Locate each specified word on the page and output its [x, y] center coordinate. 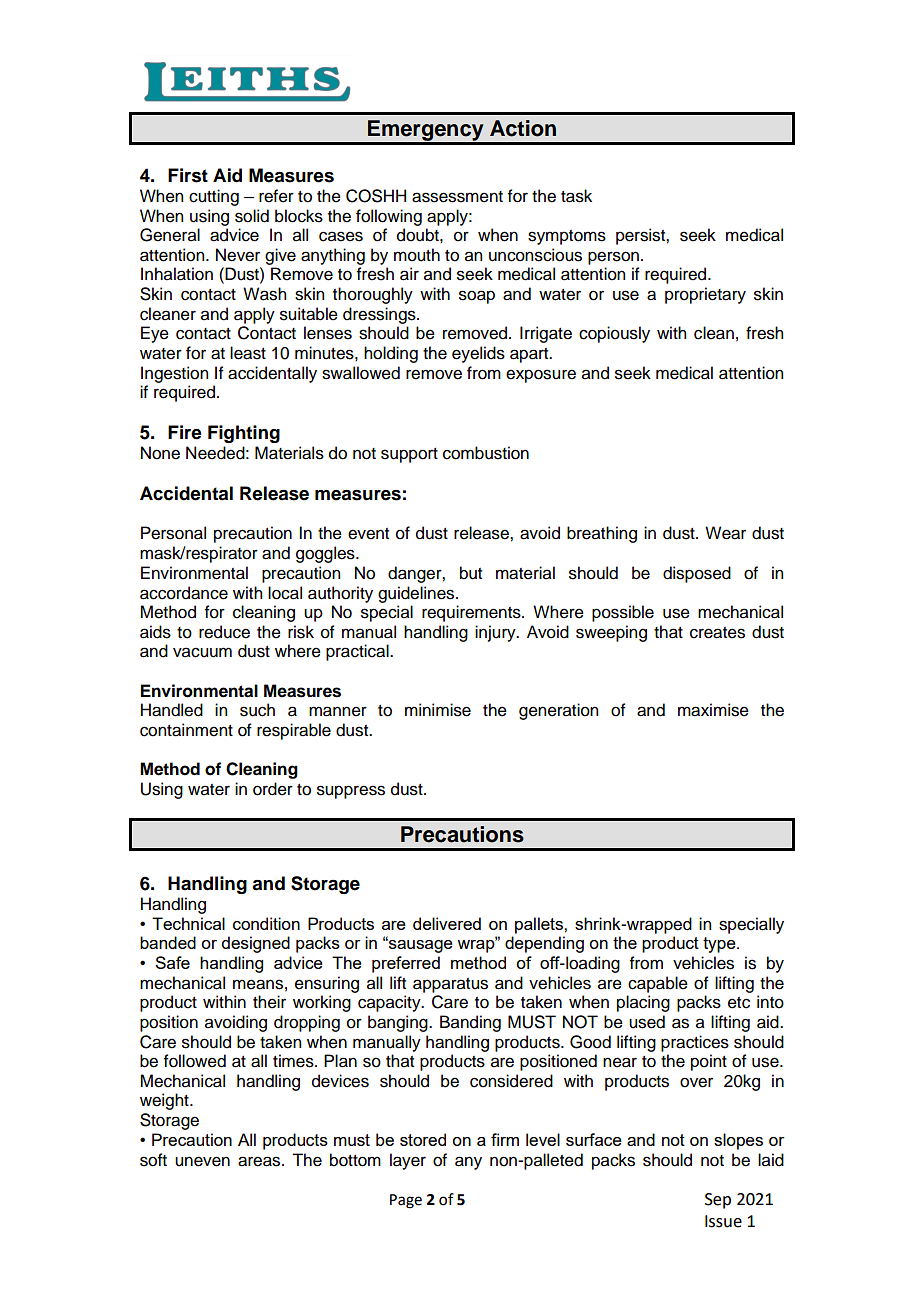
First [188, 175]
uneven [202, 1161]
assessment [457, 197]
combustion [486, 453]
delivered [447, 923]
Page [406, 1201]
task [576, 196]
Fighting [244, 434]
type [720, 945]
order [273, 789]
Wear [725, 533]
